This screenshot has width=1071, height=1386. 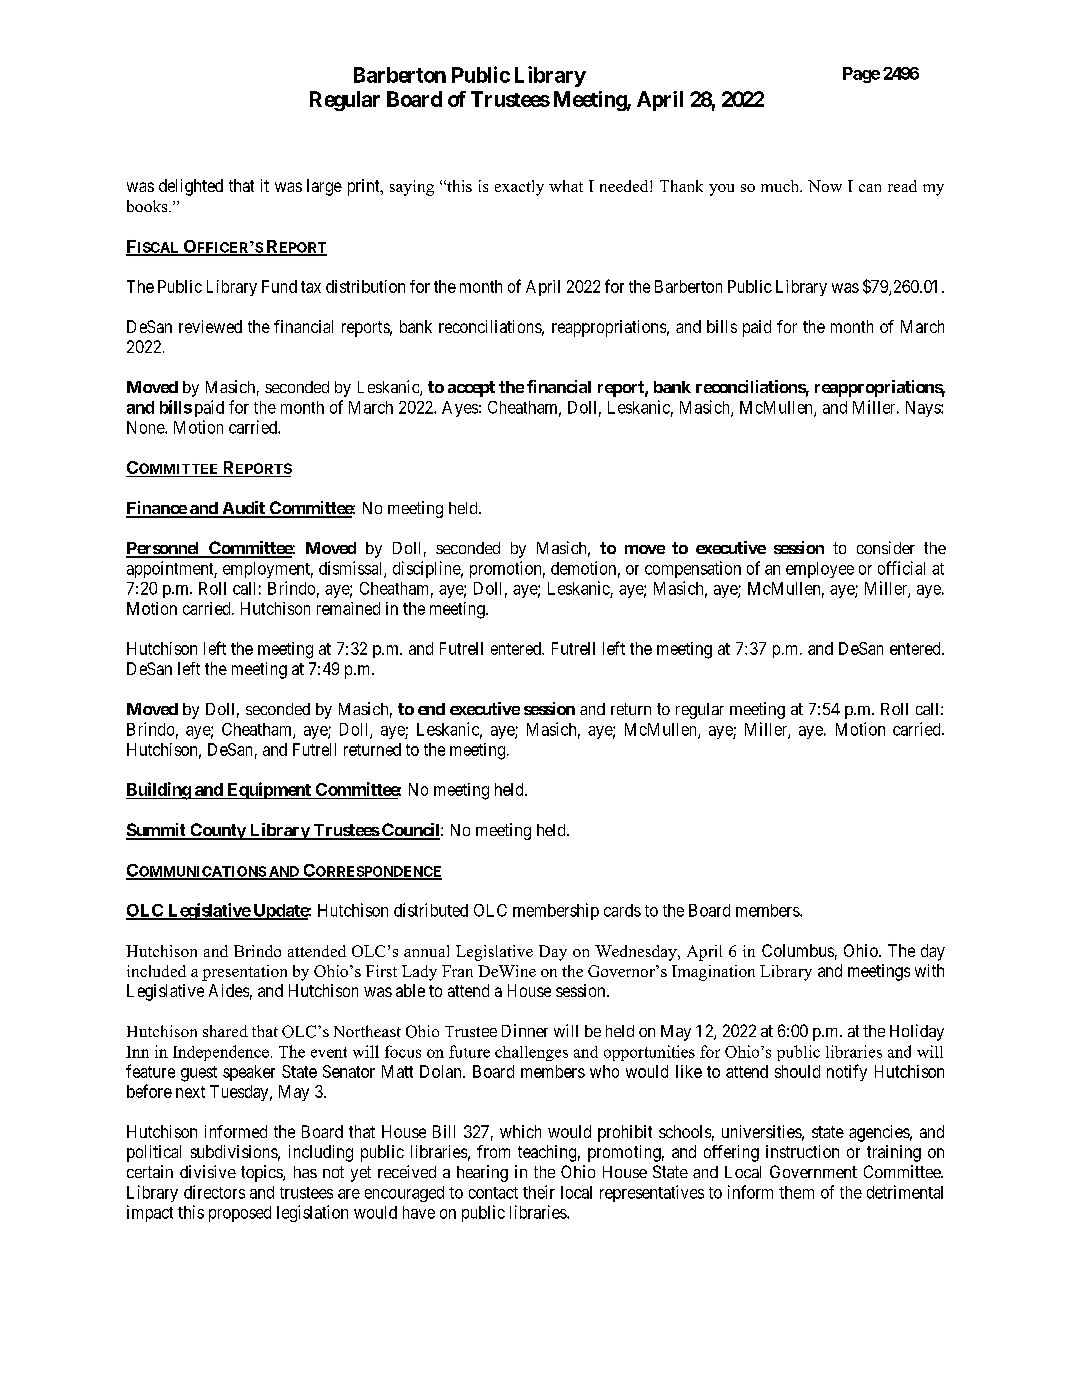 I want to click on presentation, so click(x=244, y=973).
